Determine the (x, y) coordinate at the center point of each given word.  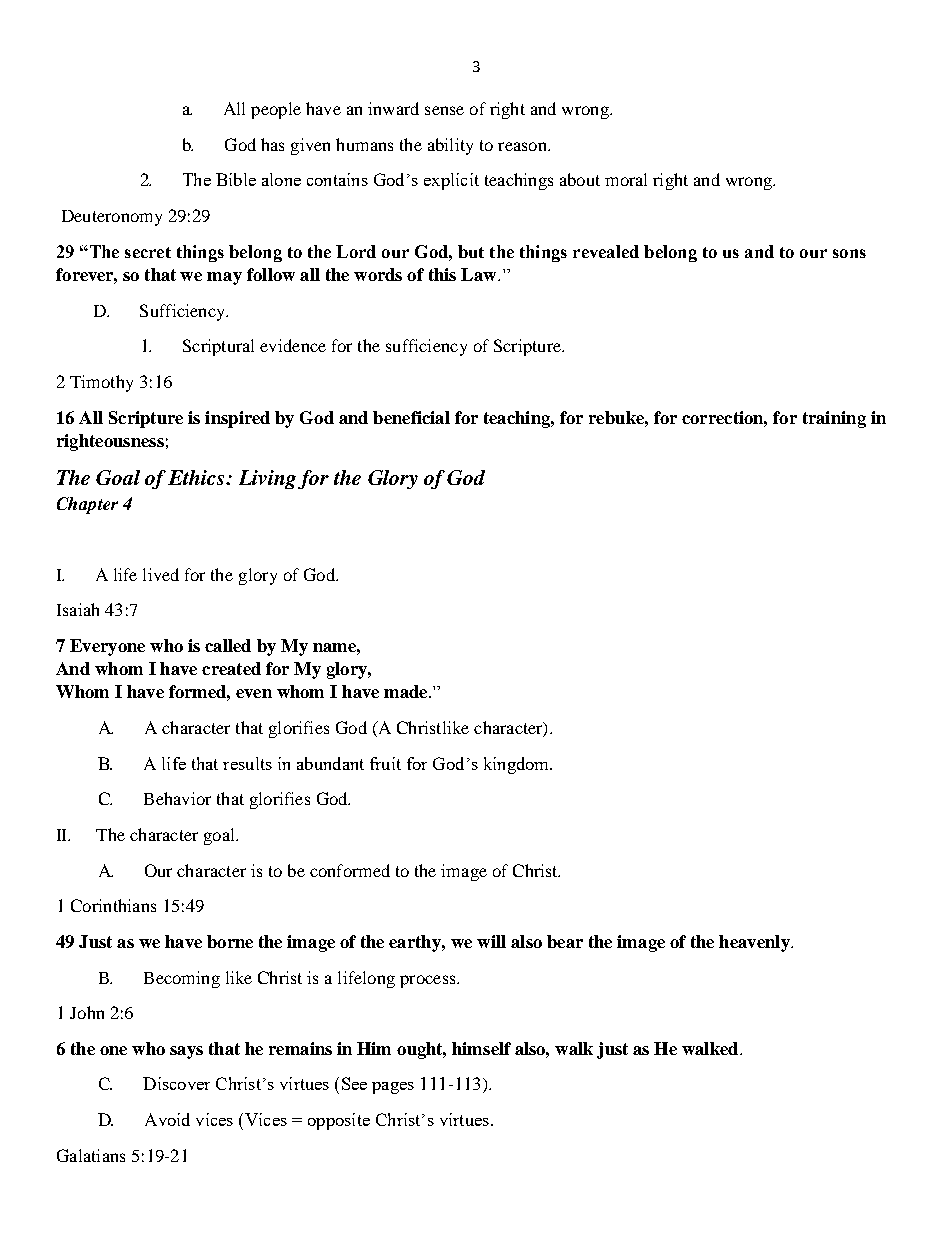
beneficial (411, 417)
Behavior (177, 798)
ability (450, 146)
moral (626, 179)
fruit (385, 763)
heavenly (755, 943)
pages (393, 1088)
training (834, 419)
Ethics (197, 477)
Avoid (167, 1119)
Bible (236, 179)
